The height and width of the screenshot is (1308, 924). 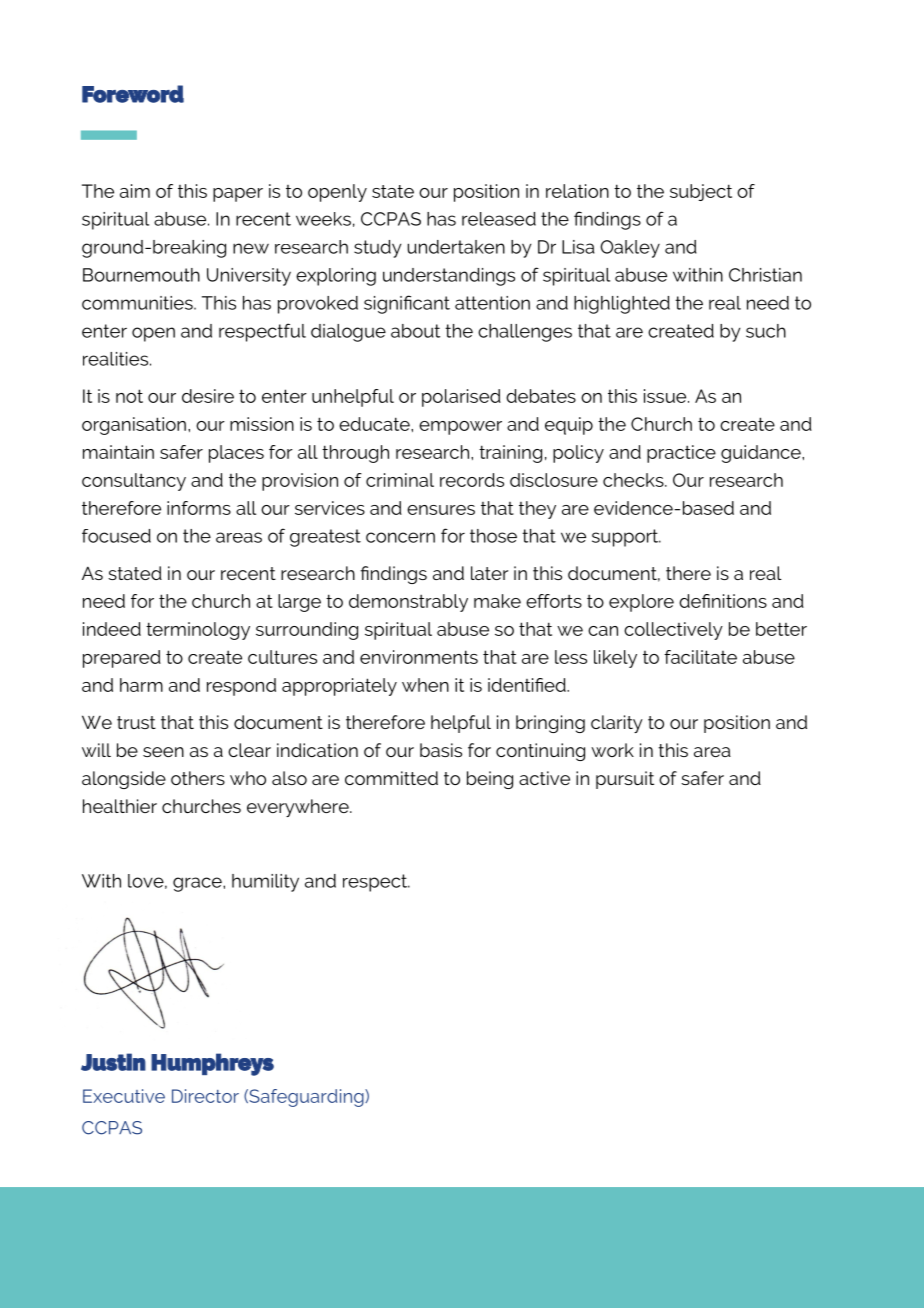 What do you see at coordinates (700, 657) in the screenshot?
I see `facilitate` at bounding box center [700, 657].
